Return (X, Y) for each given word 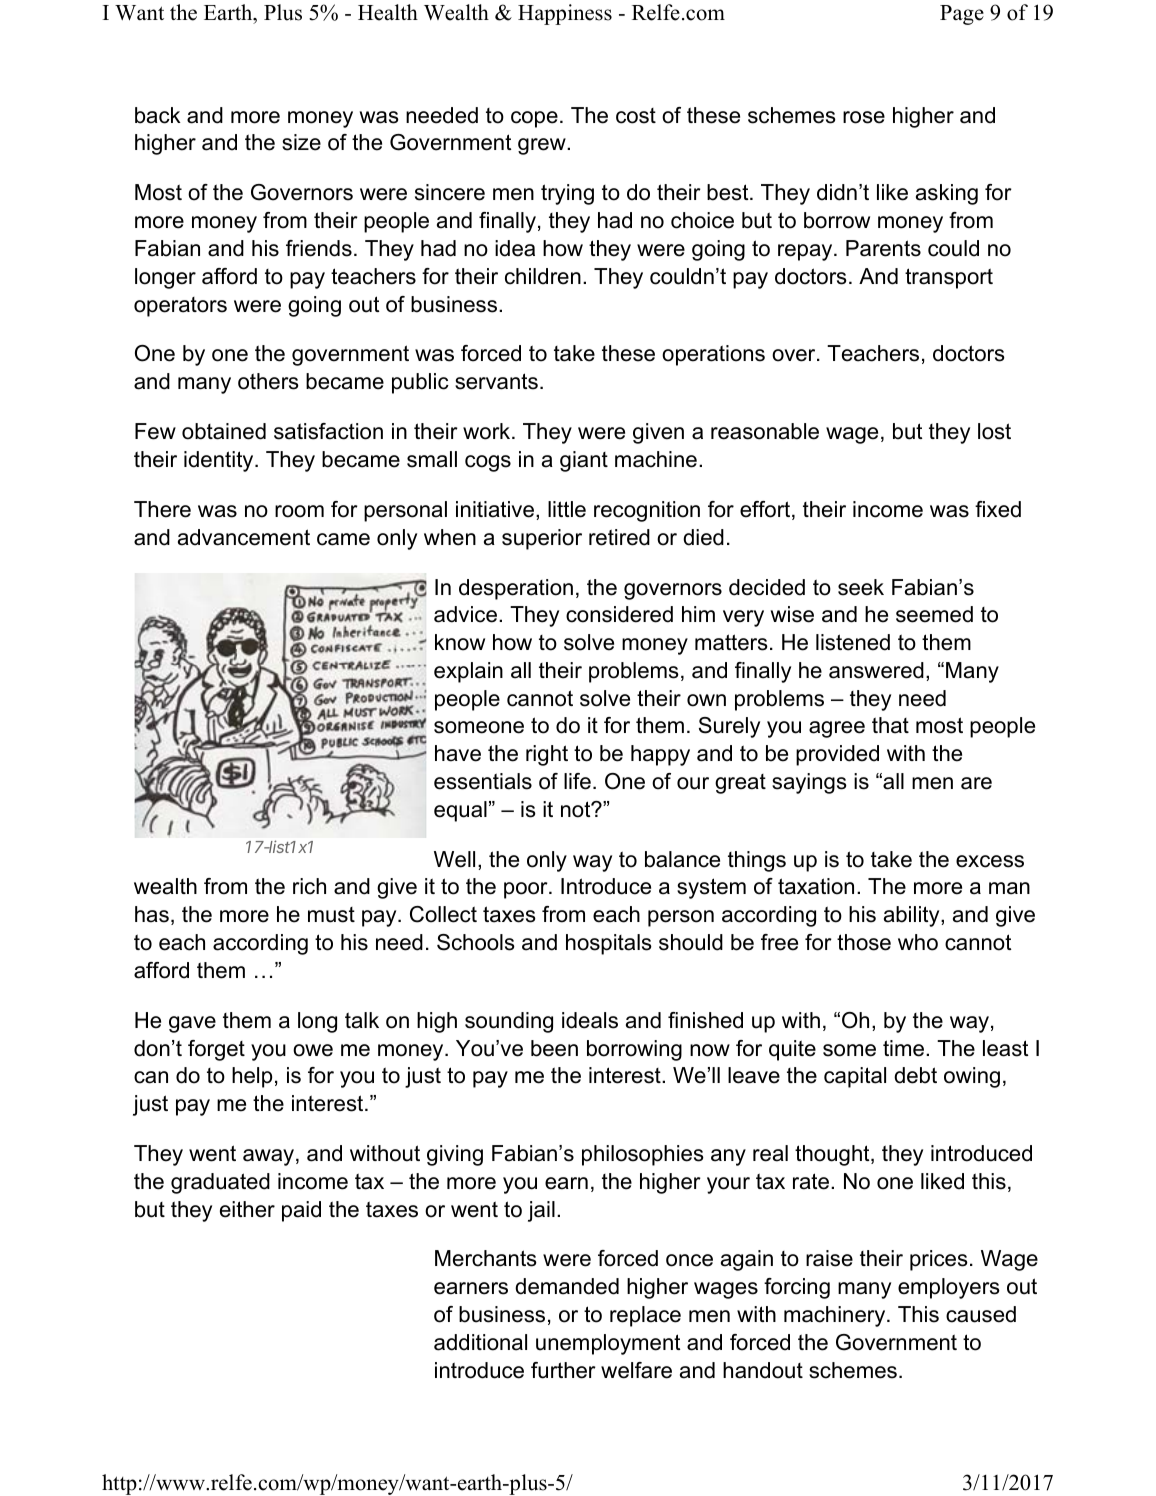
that (890, 725)
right (547, 755)
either (247, 1209)
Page (962, 15)
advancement (244, 537)
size (301, 142)
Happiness (565, 14)
